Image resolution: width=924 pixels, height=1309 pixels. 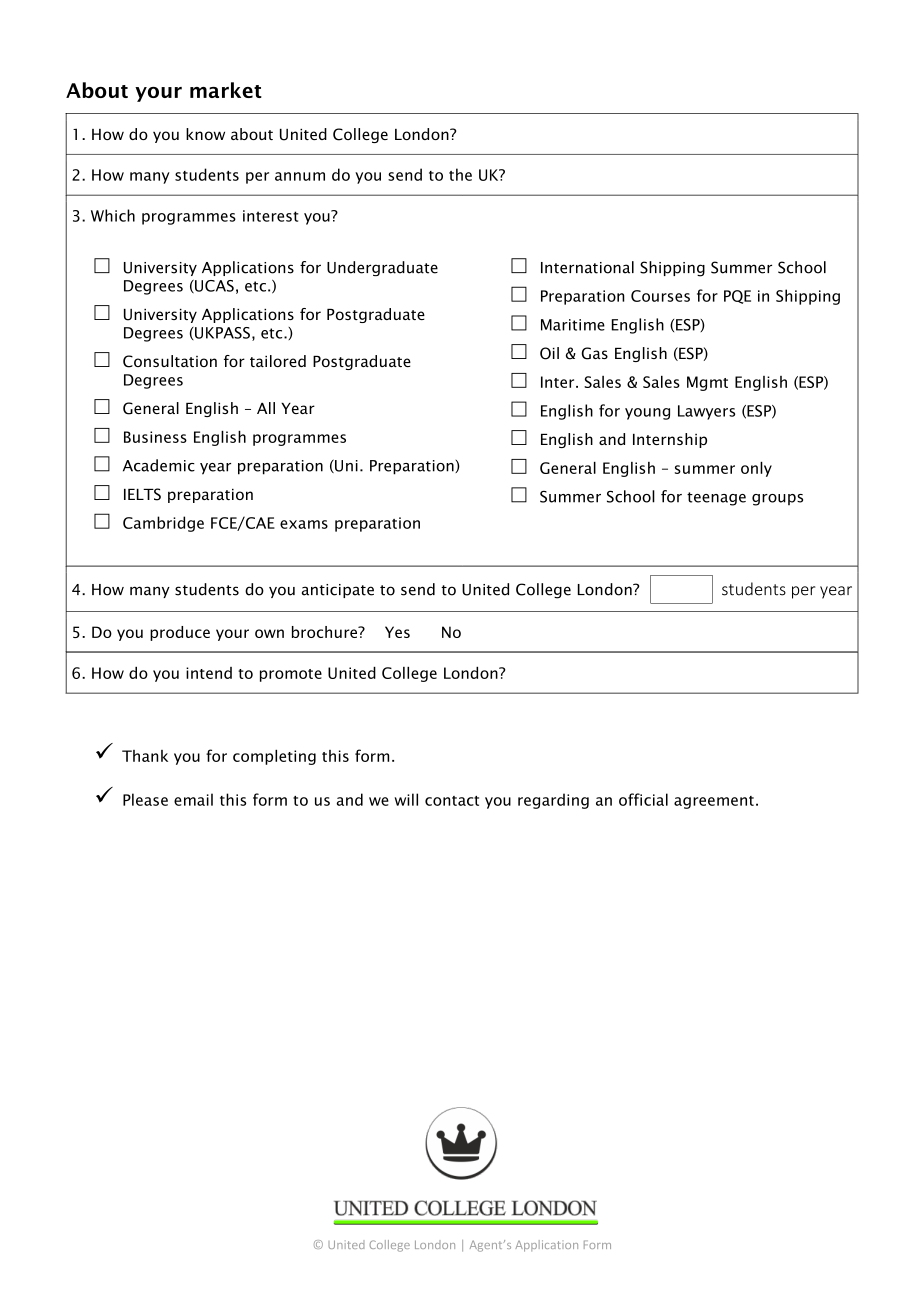 I want to click on produce, so click(x=180, y=633).
